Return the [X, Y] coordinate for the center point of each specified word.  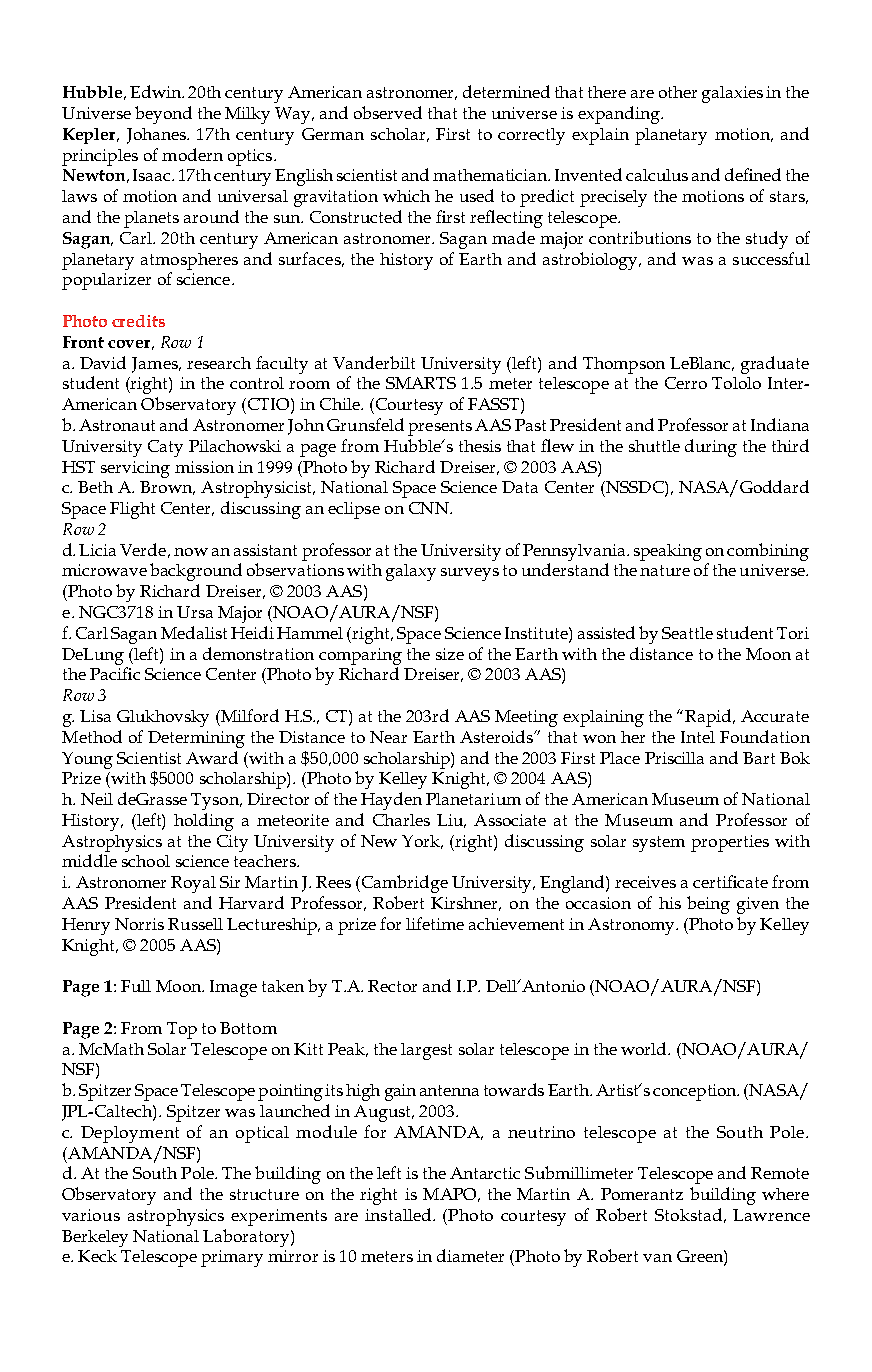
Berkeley [95, 1238]
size [450, 654]
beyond [163, 115]
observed [388, 112]
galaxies [732, 94]
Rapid [709, 718]
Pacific [115, 673]
